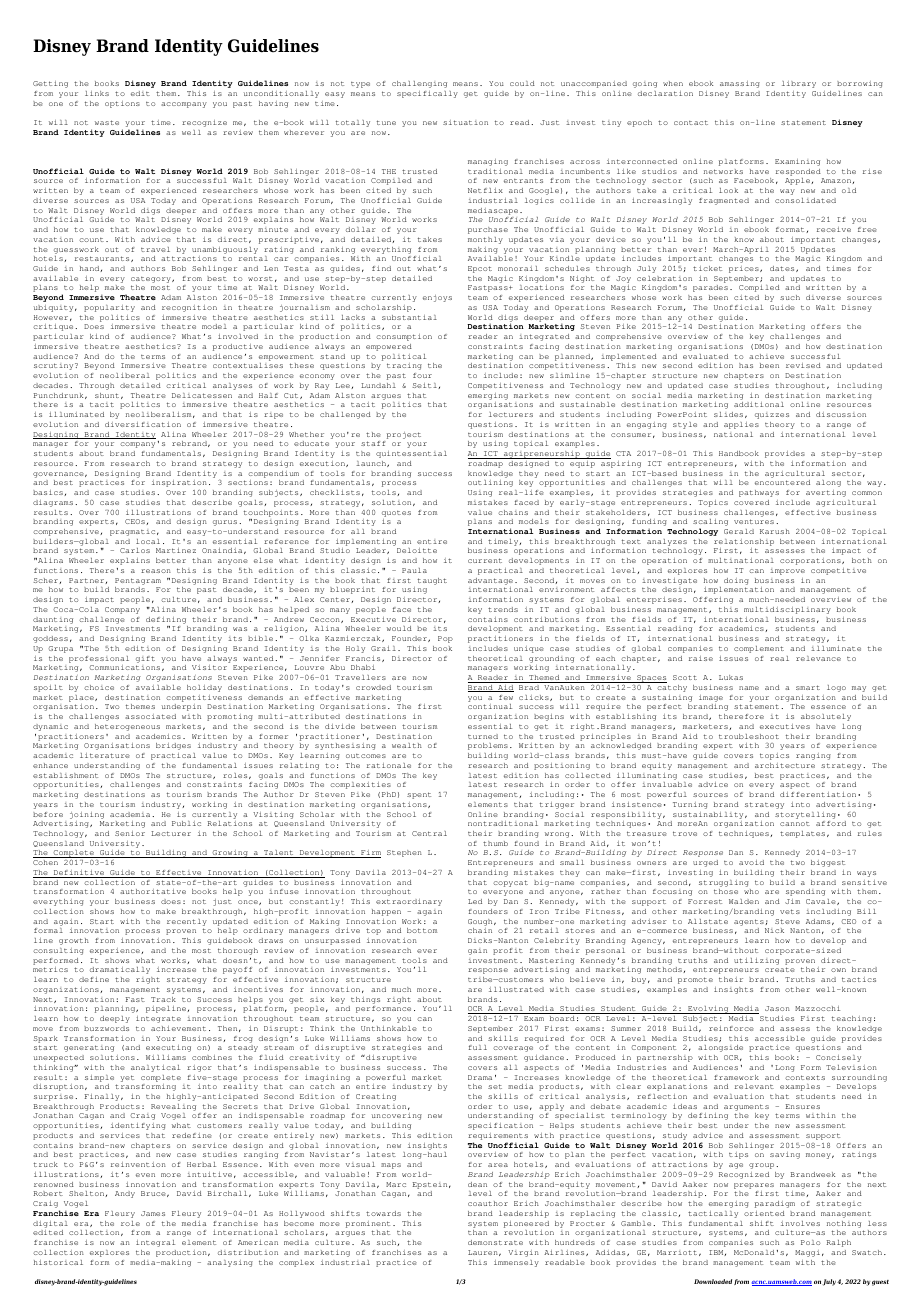  What do you see at coordinates (495, 1242) in the screenshot?
I see `demonstrate` at bounding box center [495, 1242].
